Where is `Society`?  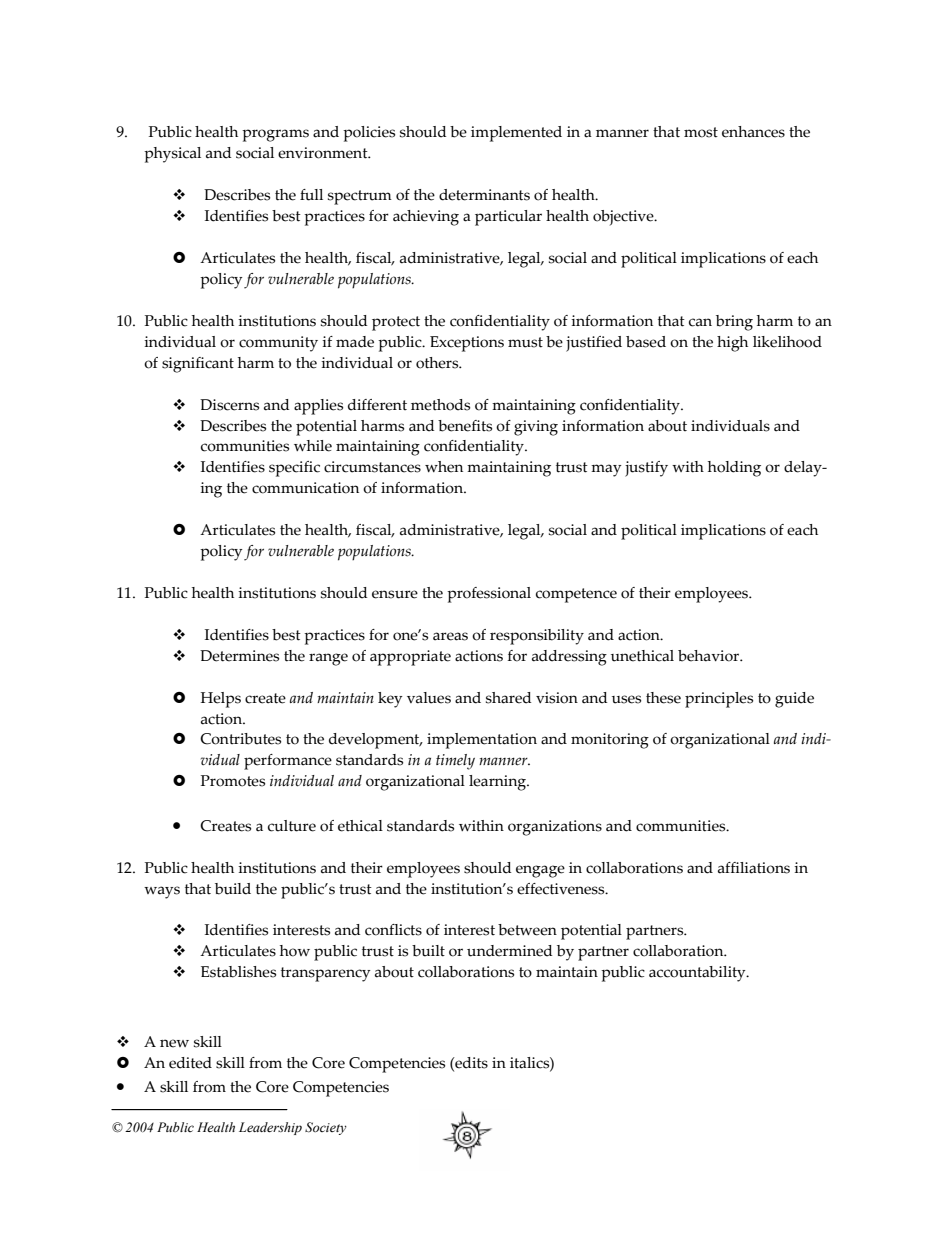 Society is located at coordinates (326, 1128).
